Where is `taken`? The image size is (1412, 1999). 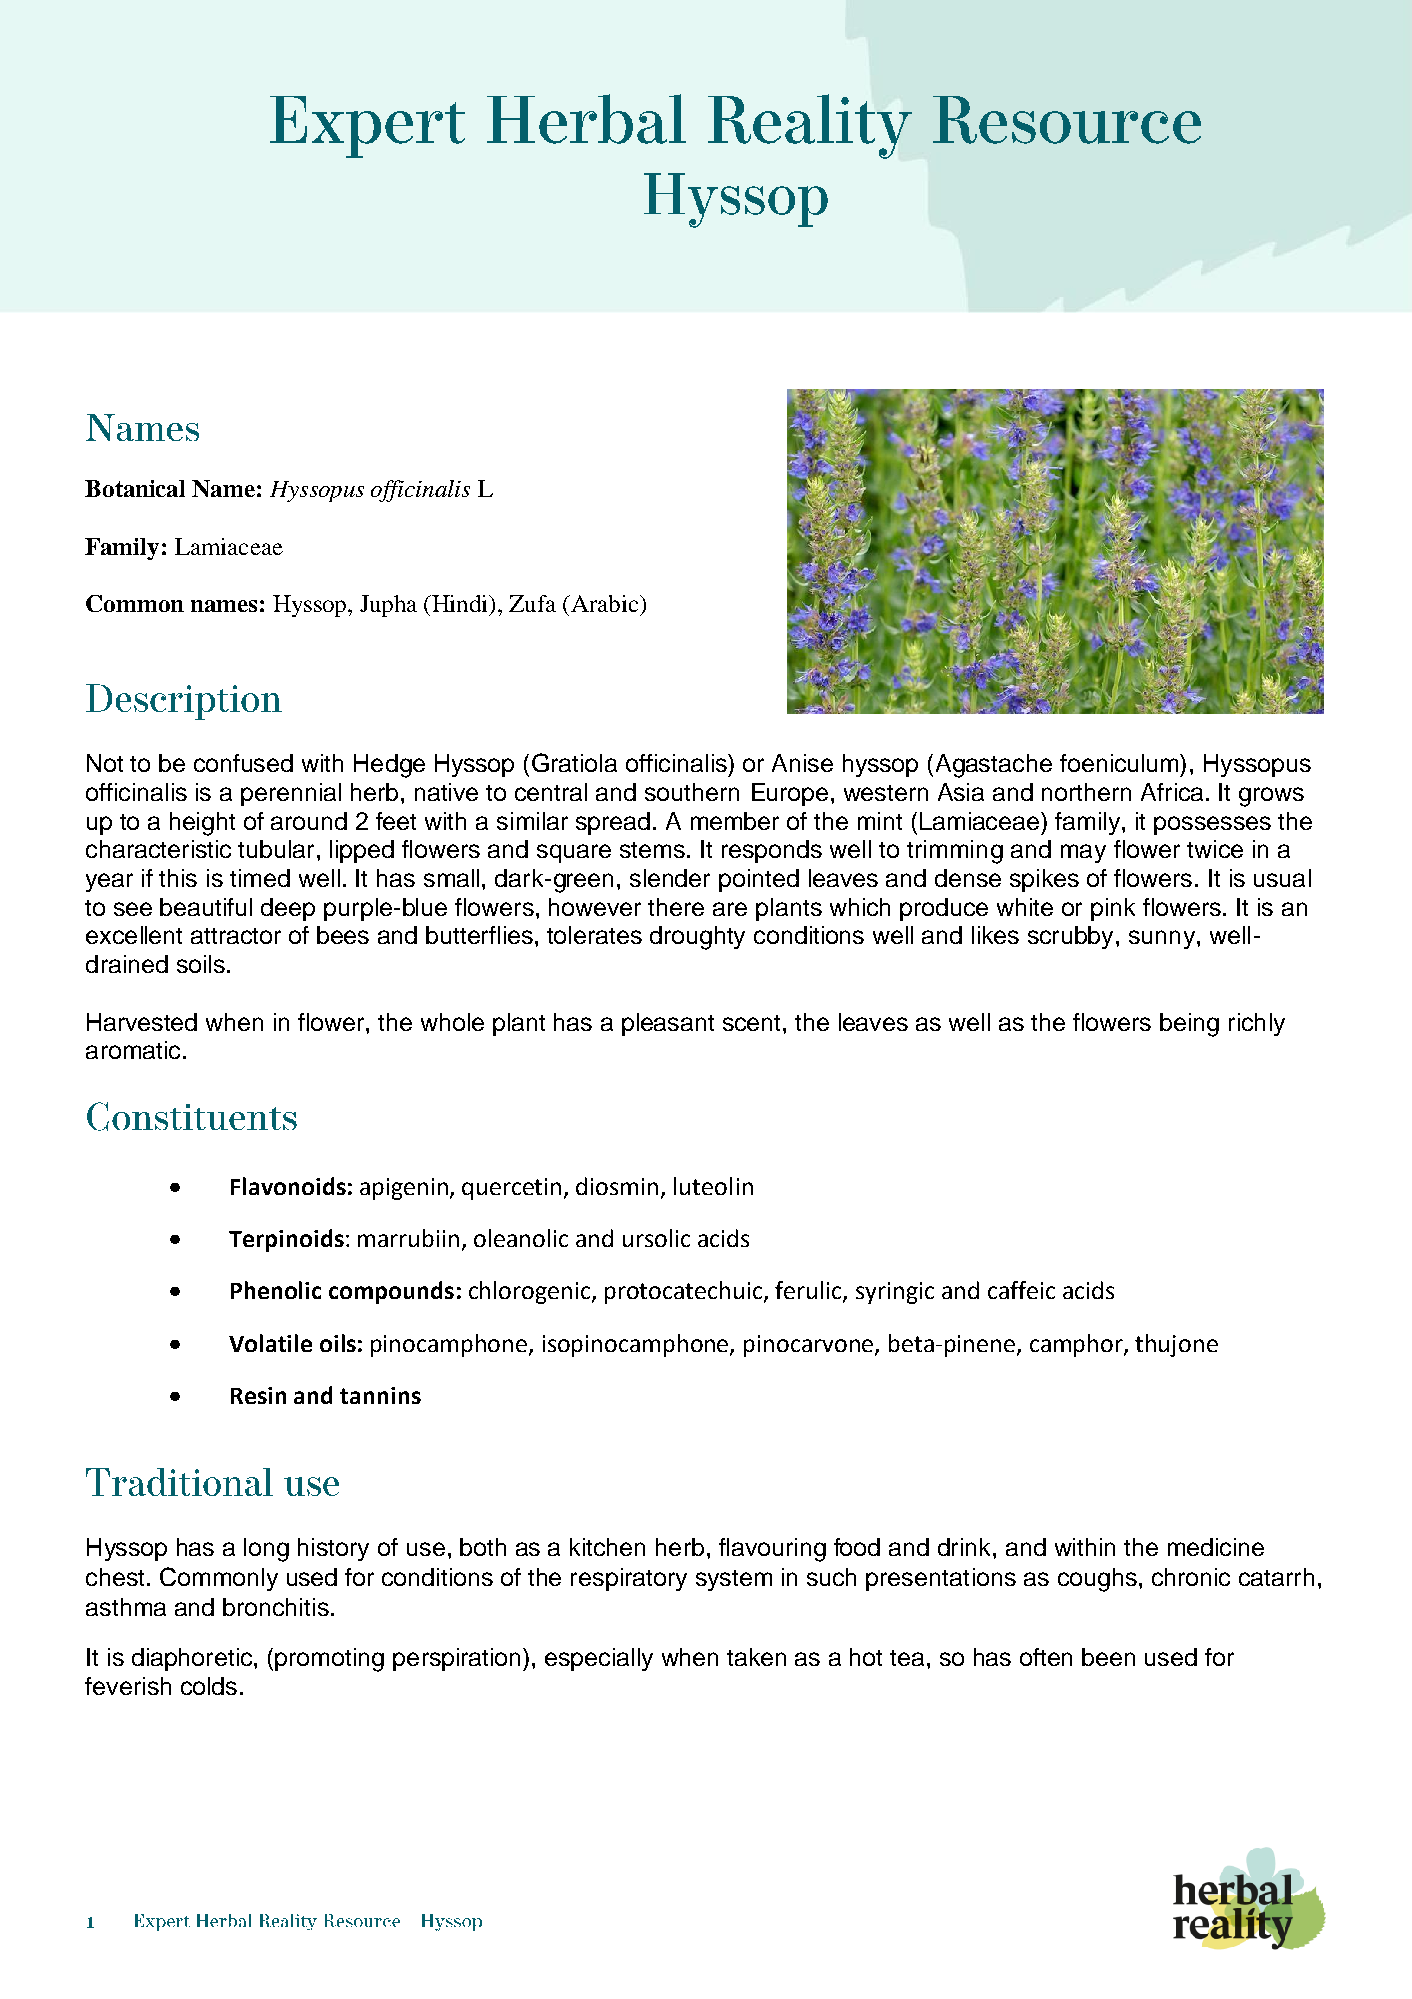 taken is located at coordinates (756, 1657).
